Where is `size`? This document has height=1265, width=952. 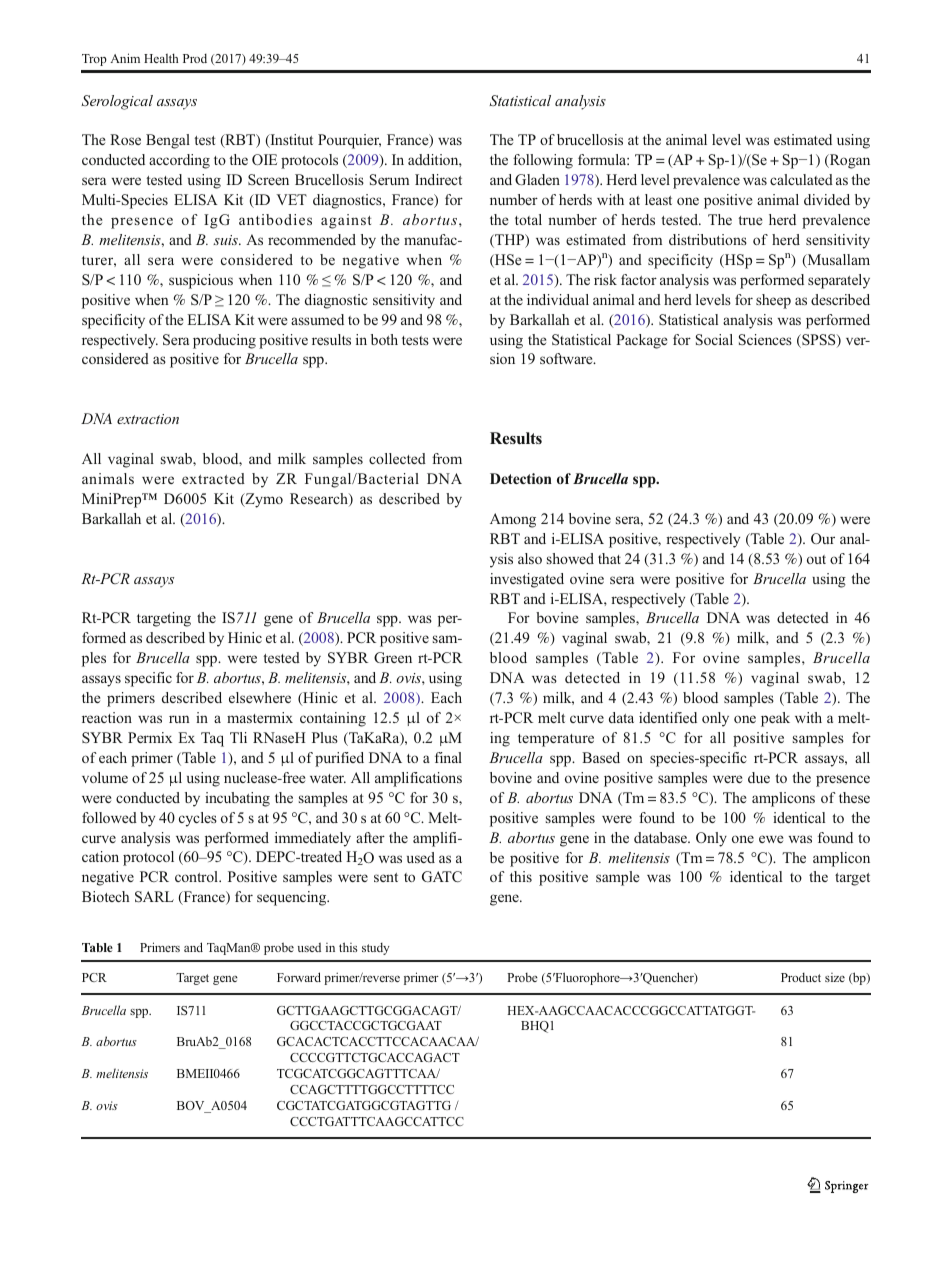 size is located at coordinates (835, 977).
